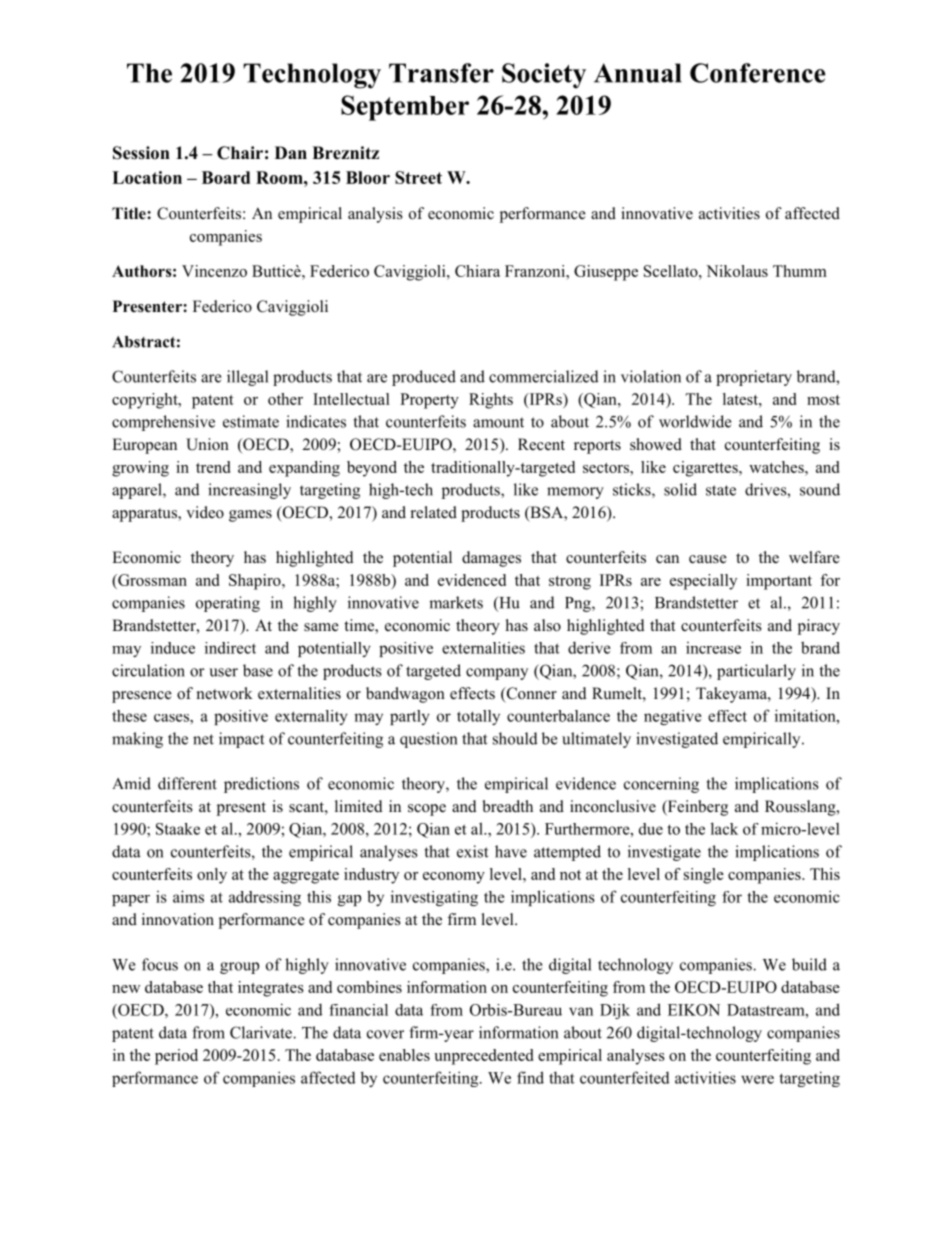 The image size is (952, 1233). I want to click on damages, so click(491, 559).
